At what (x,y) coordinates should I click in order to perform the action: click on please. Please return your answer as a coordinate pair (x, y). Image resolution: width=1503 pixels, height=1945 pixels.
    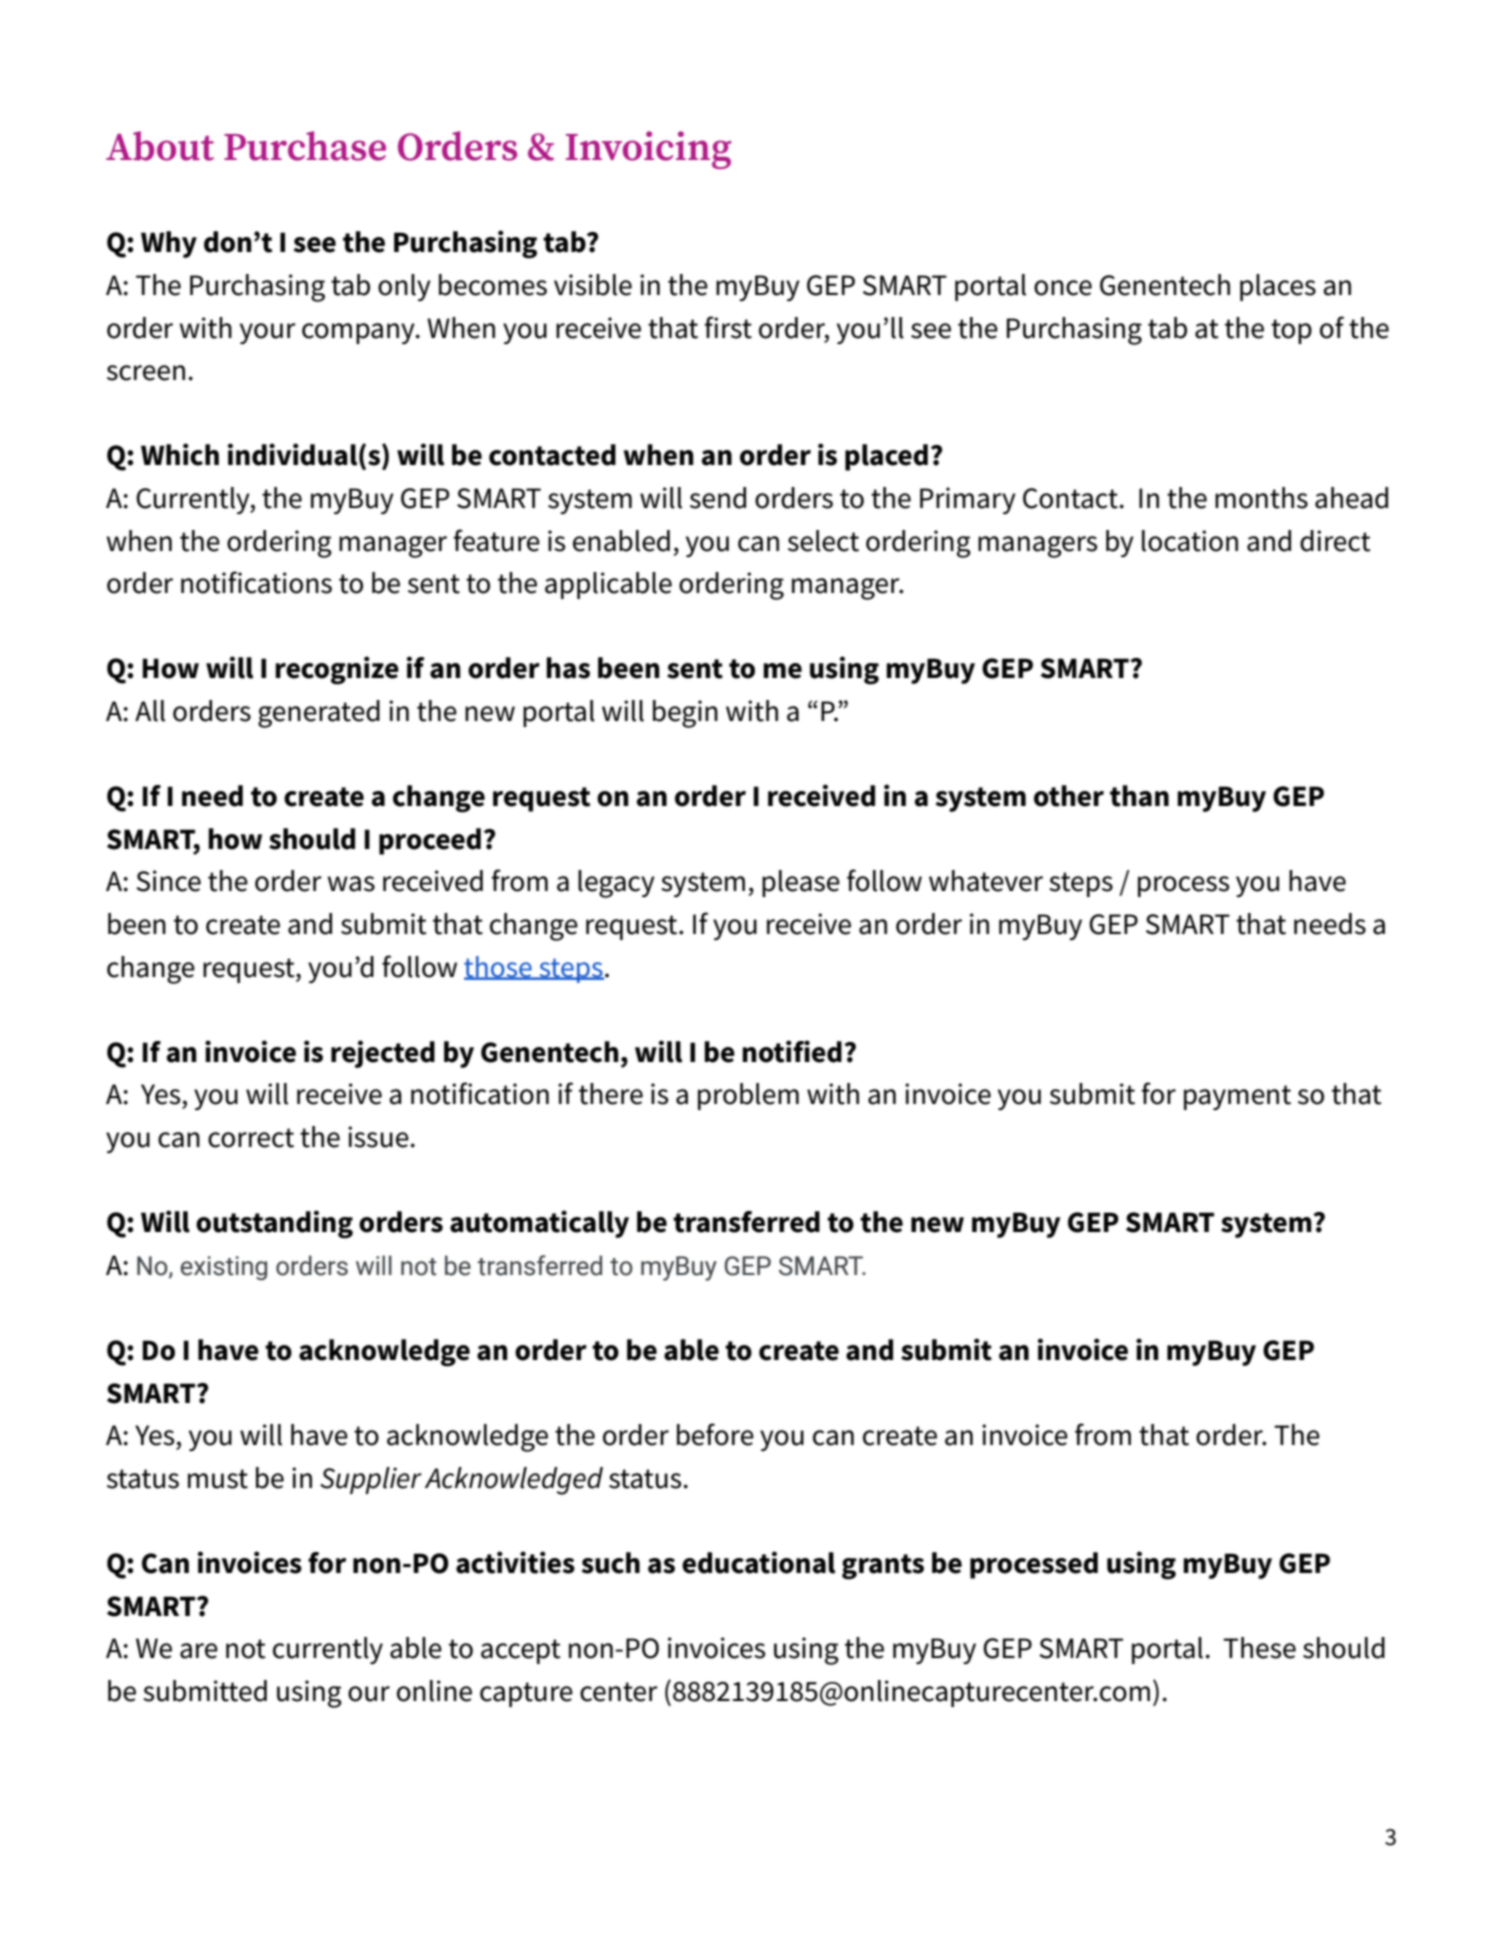
    Looking at the image, I should click on (801, 883).
